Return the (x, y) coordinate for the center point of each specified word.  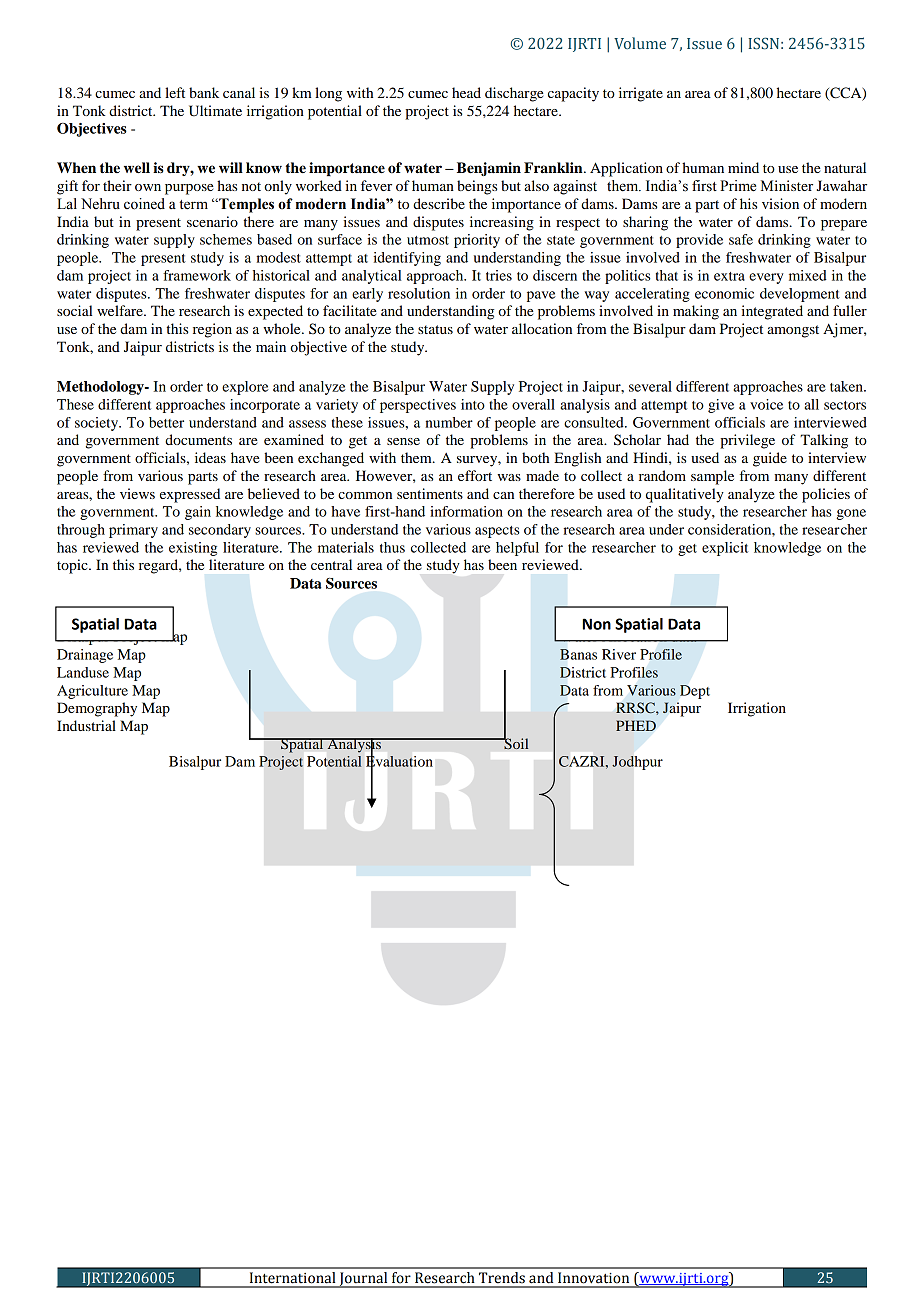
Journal (363, 1280)
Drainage (85, 656)
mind (743, 167)
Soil (515, 743)
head (466, 92)
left (175, 92)
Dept (695, 692)
